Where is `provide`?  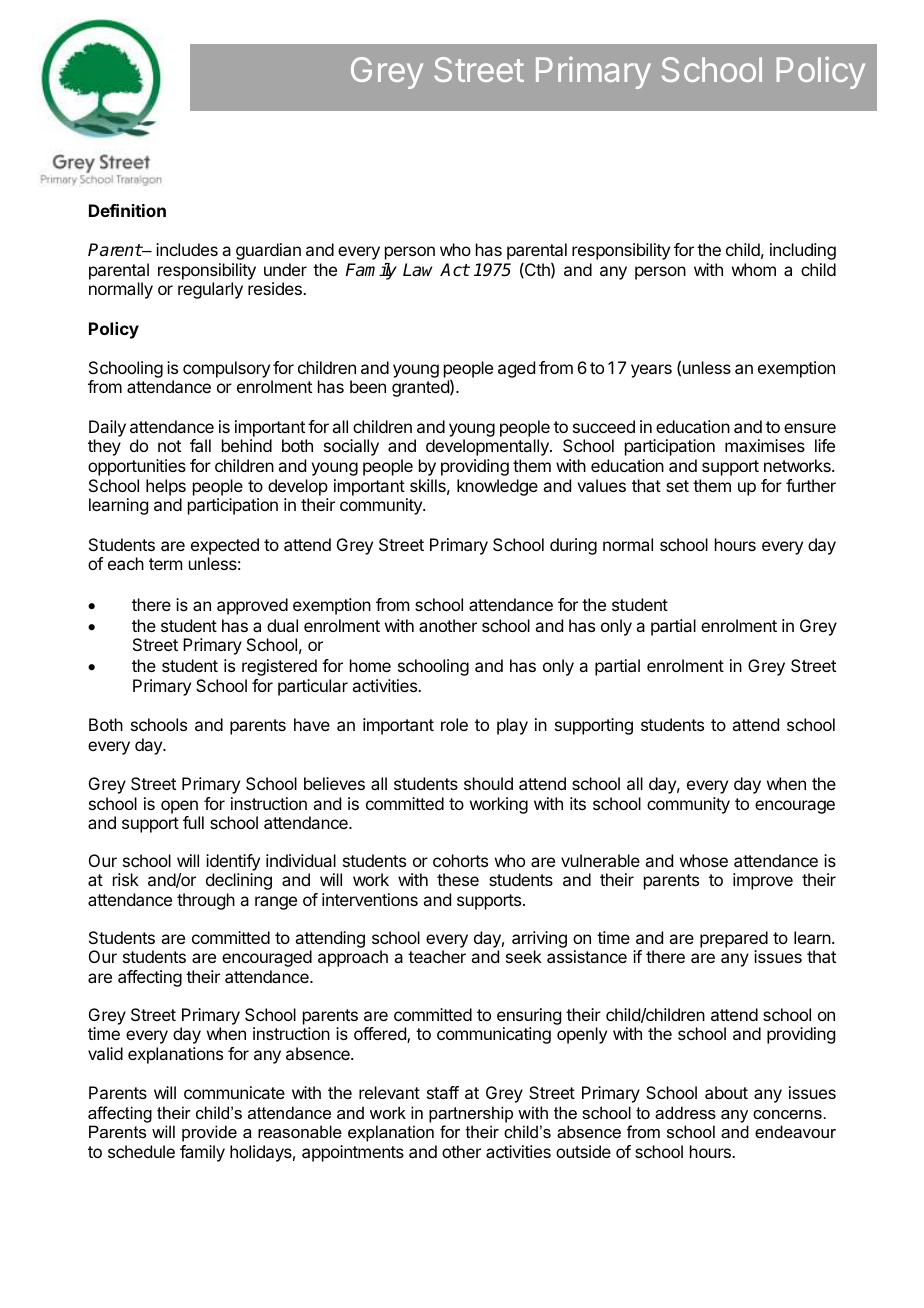 provide is located at coordinates (209, 1133).
